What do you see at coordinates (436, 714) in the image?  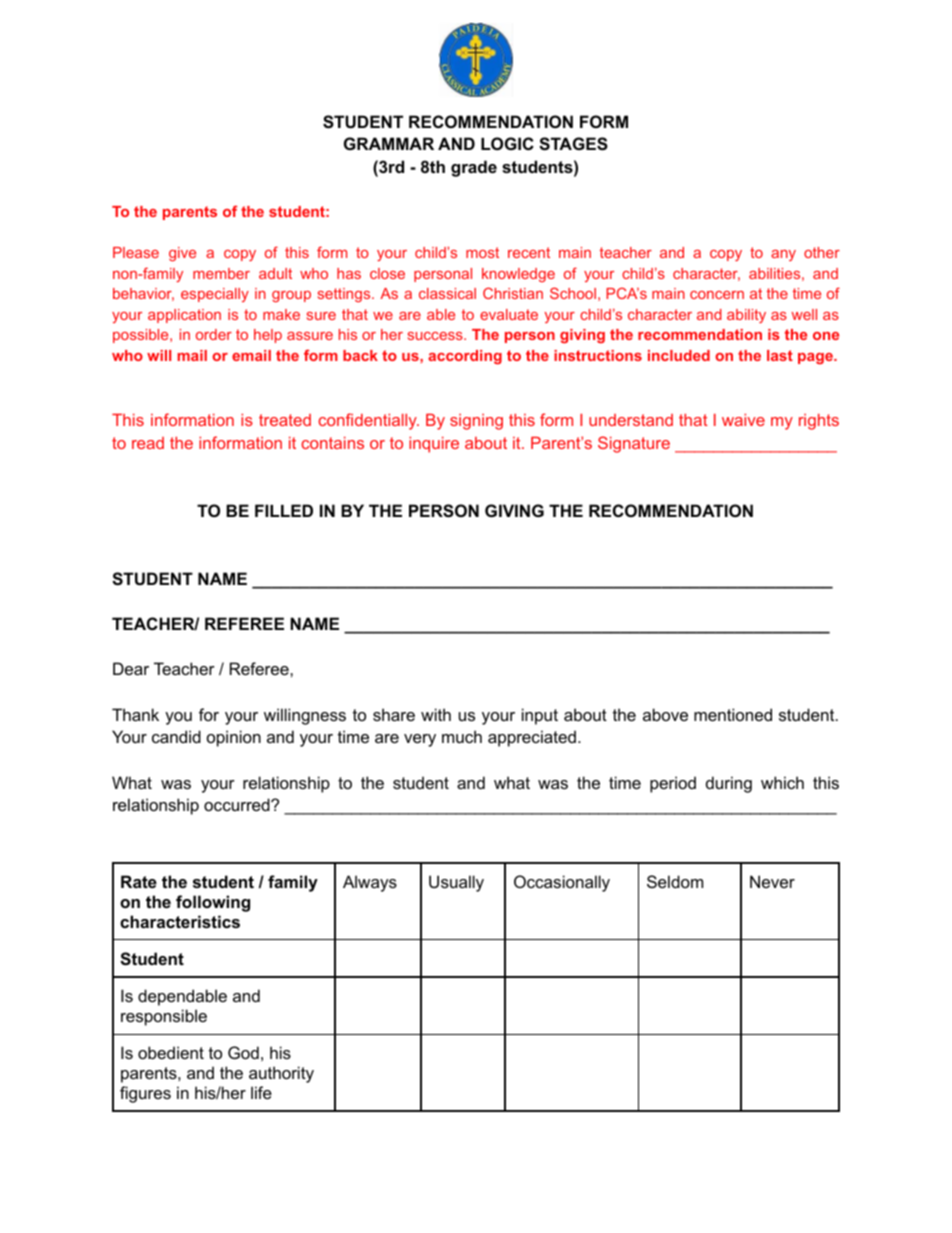 I see `with` at bounding box center [436, 714].
